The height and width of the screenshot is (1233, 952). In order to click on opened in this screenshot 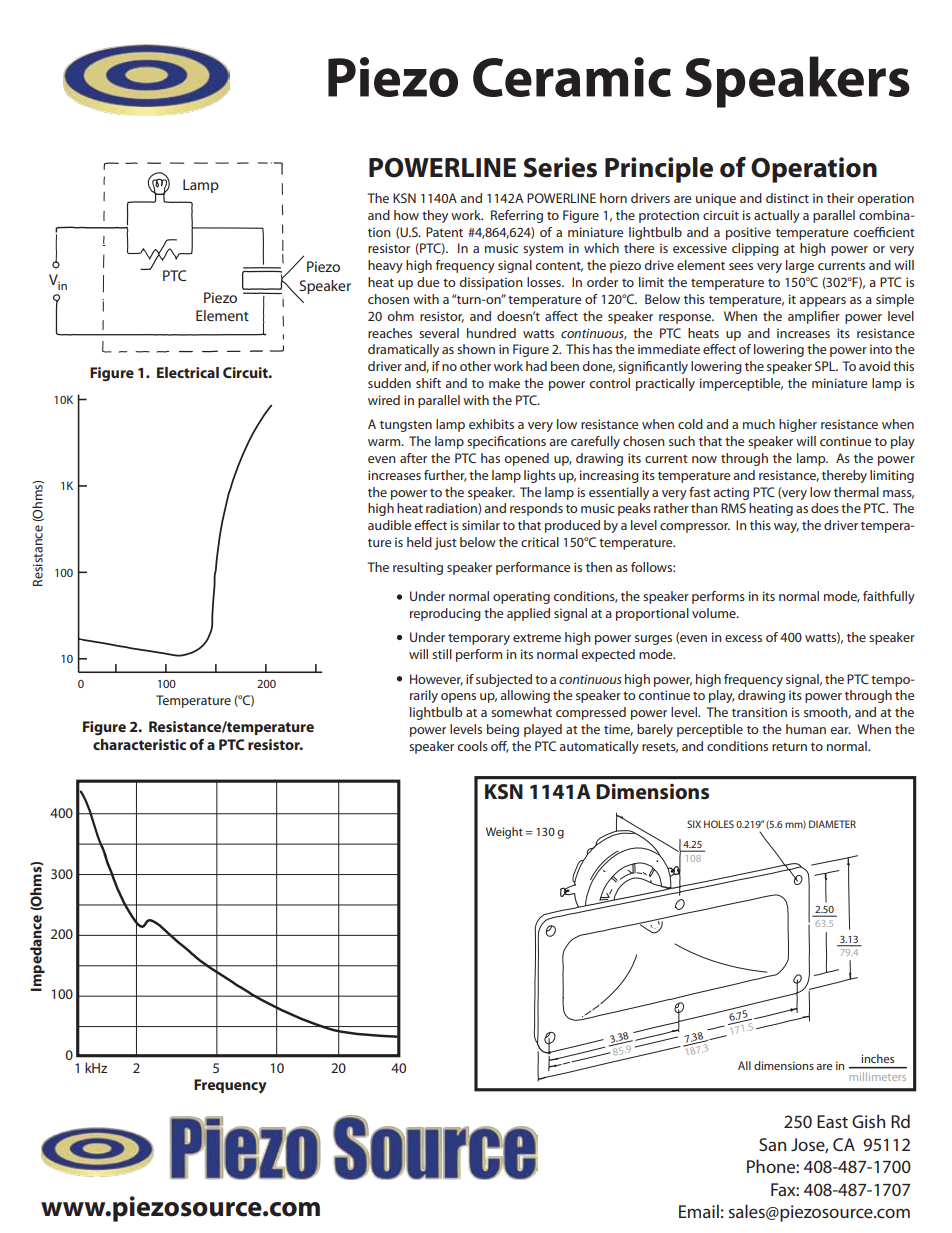, I will do `click(526, 459)`.
